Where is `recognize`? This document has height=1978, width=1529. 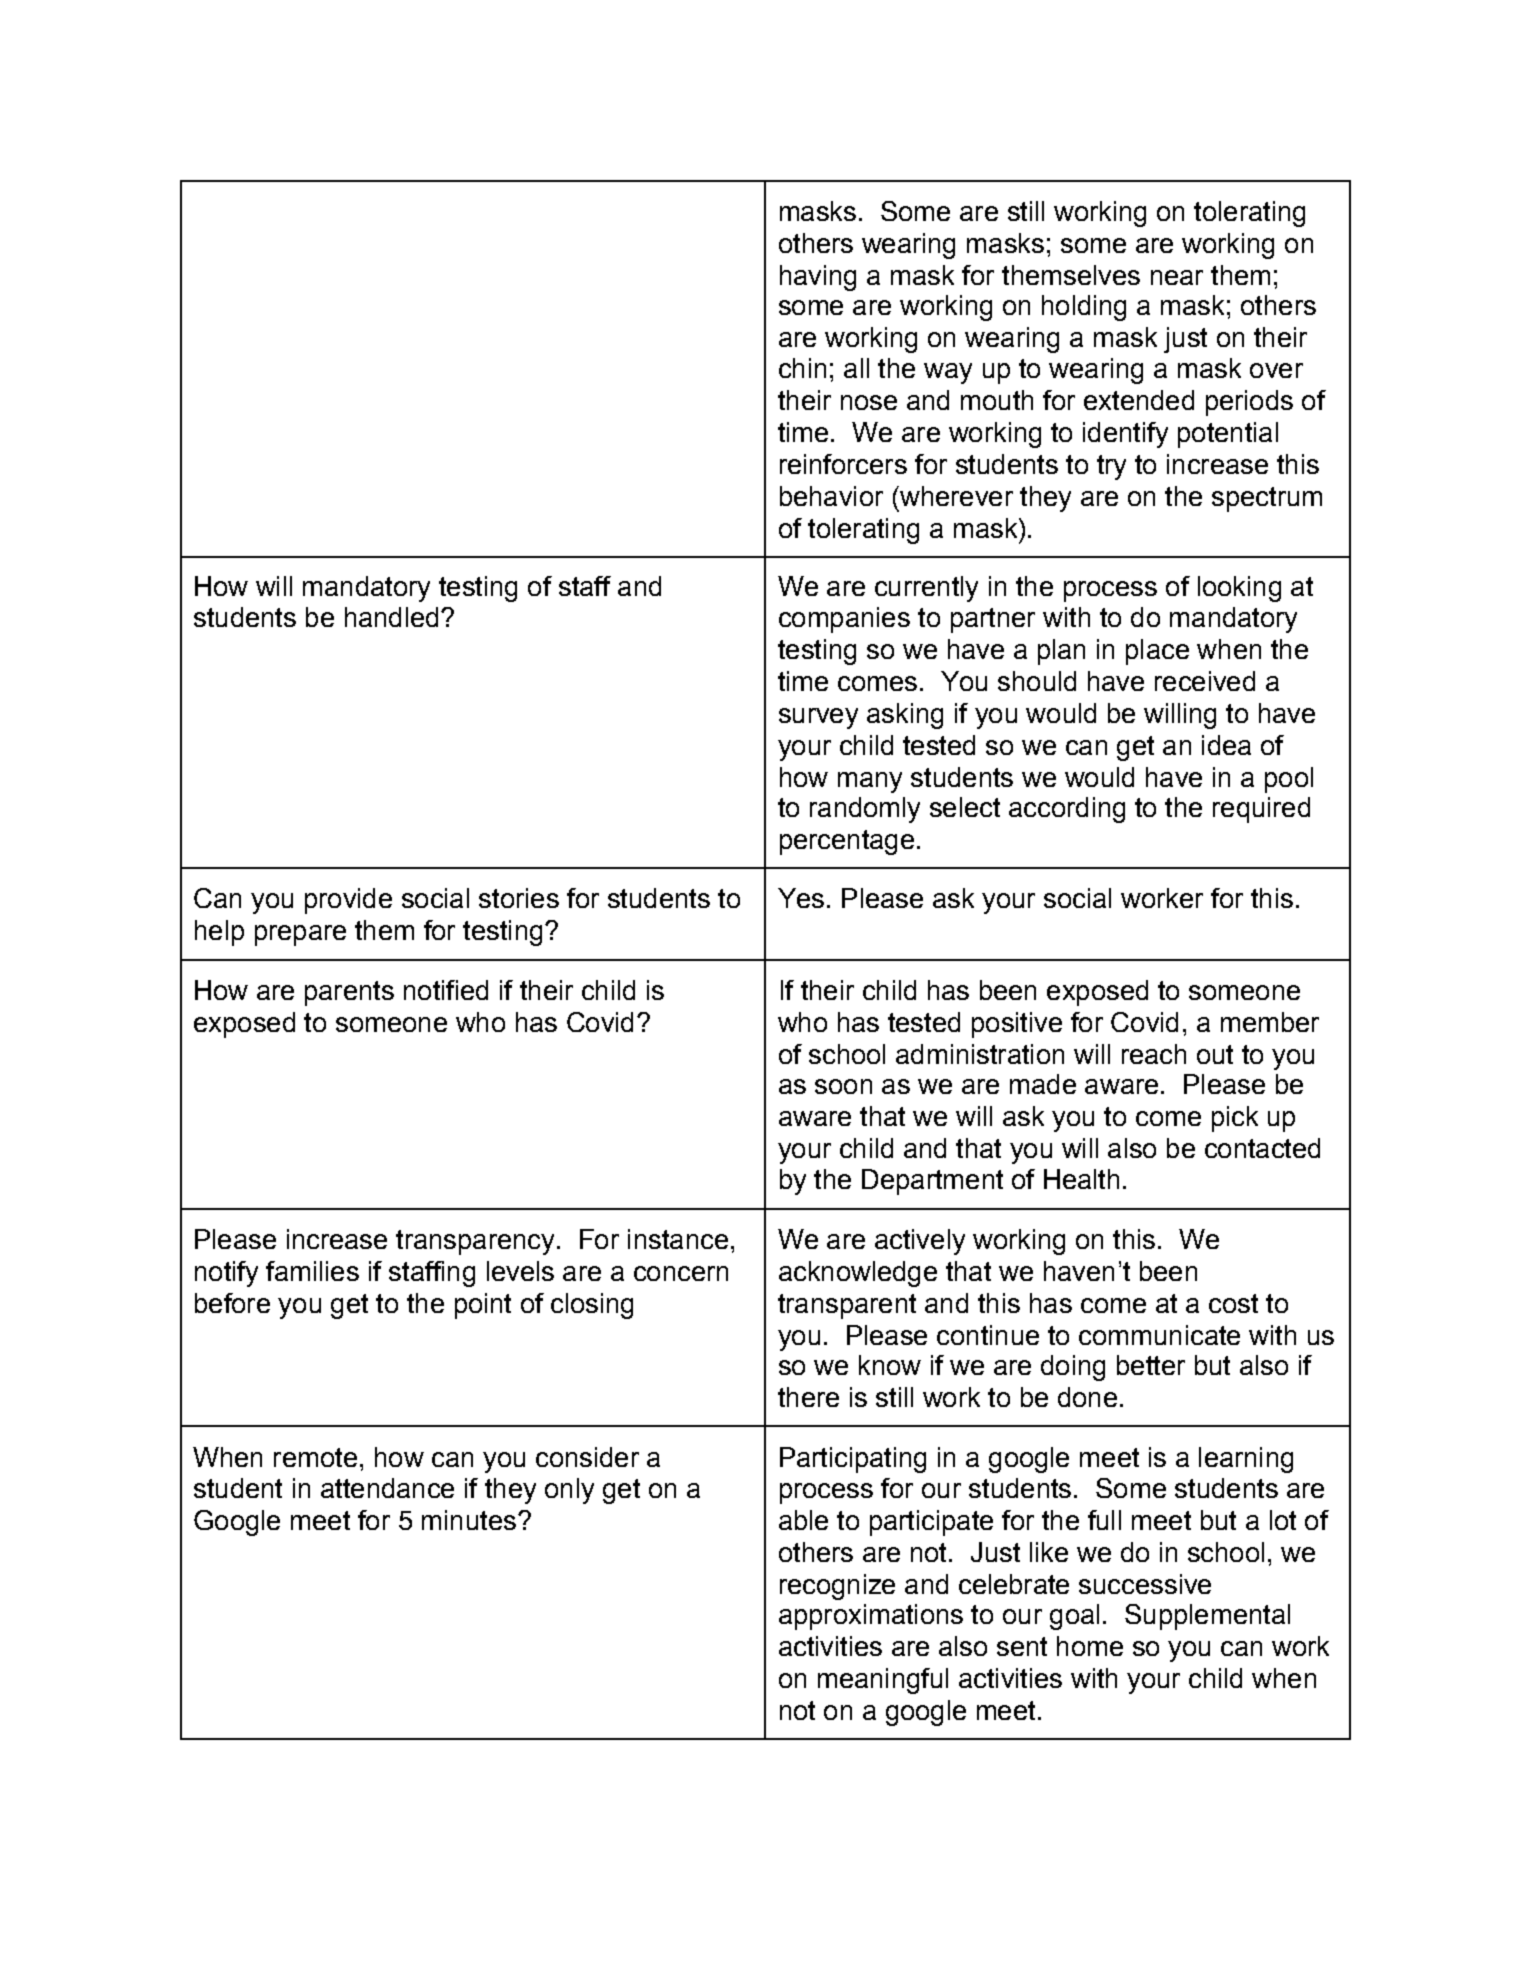
recognize is located at coordinates (837, 1587).
